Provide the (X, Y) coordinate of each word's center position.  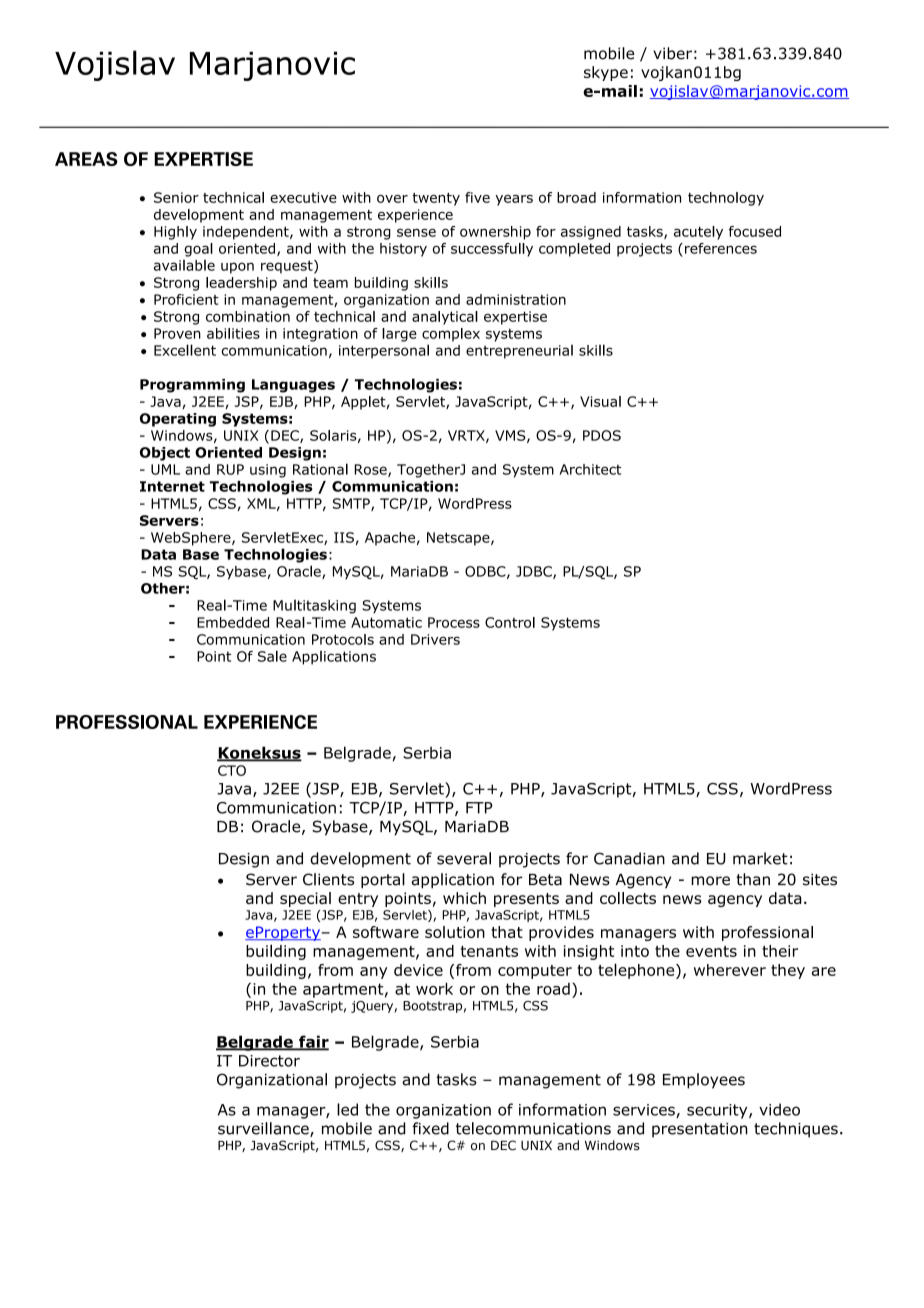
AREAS (86, 159)
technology (726, 199)
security (718, 1111)
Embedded (233, 622)
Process (454, 622)
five (477, 197)
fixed (430, 1128)
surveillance (264, 1129)
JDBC (535, 572)
